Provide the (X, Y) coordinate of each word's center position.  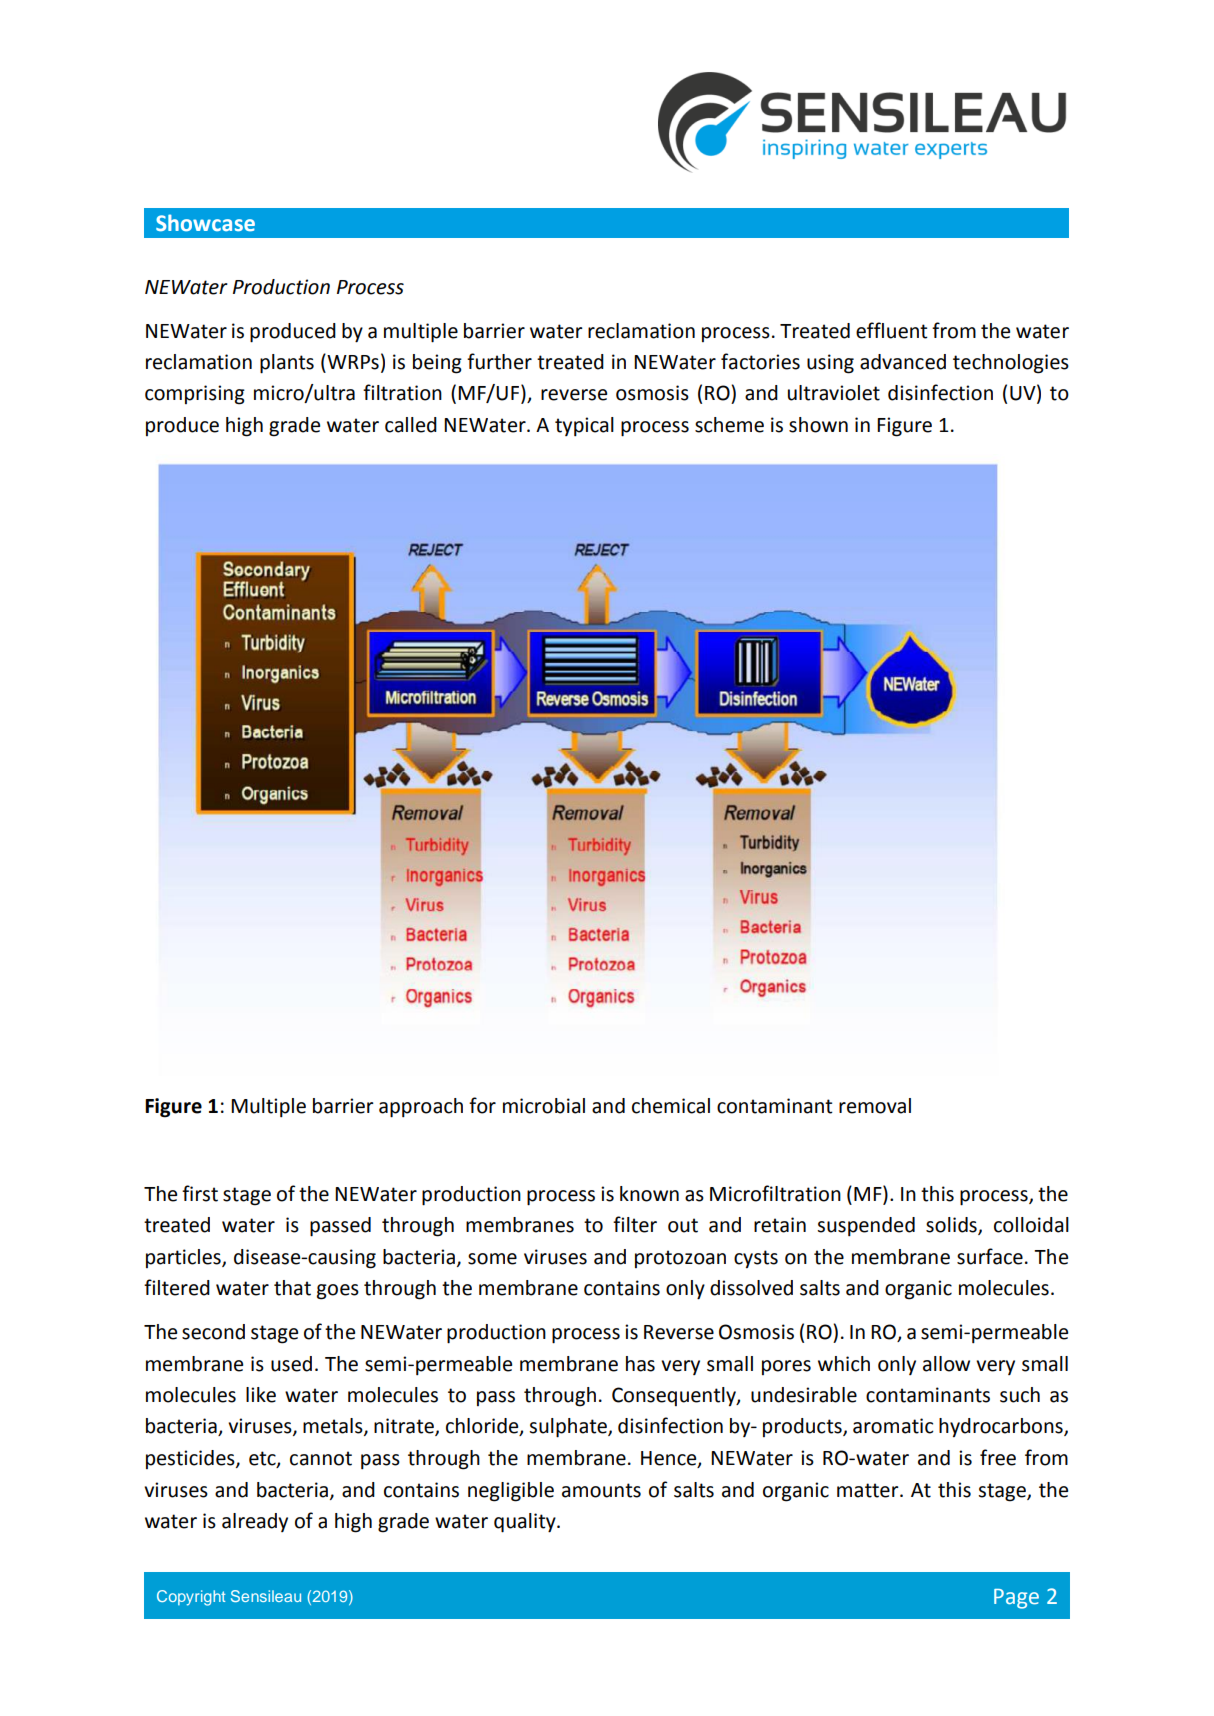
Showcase (205, 223)
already (255, 1522)
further (499, 361)
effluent (892, 330)
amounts (601, 1490)
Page (1016, 1599)
